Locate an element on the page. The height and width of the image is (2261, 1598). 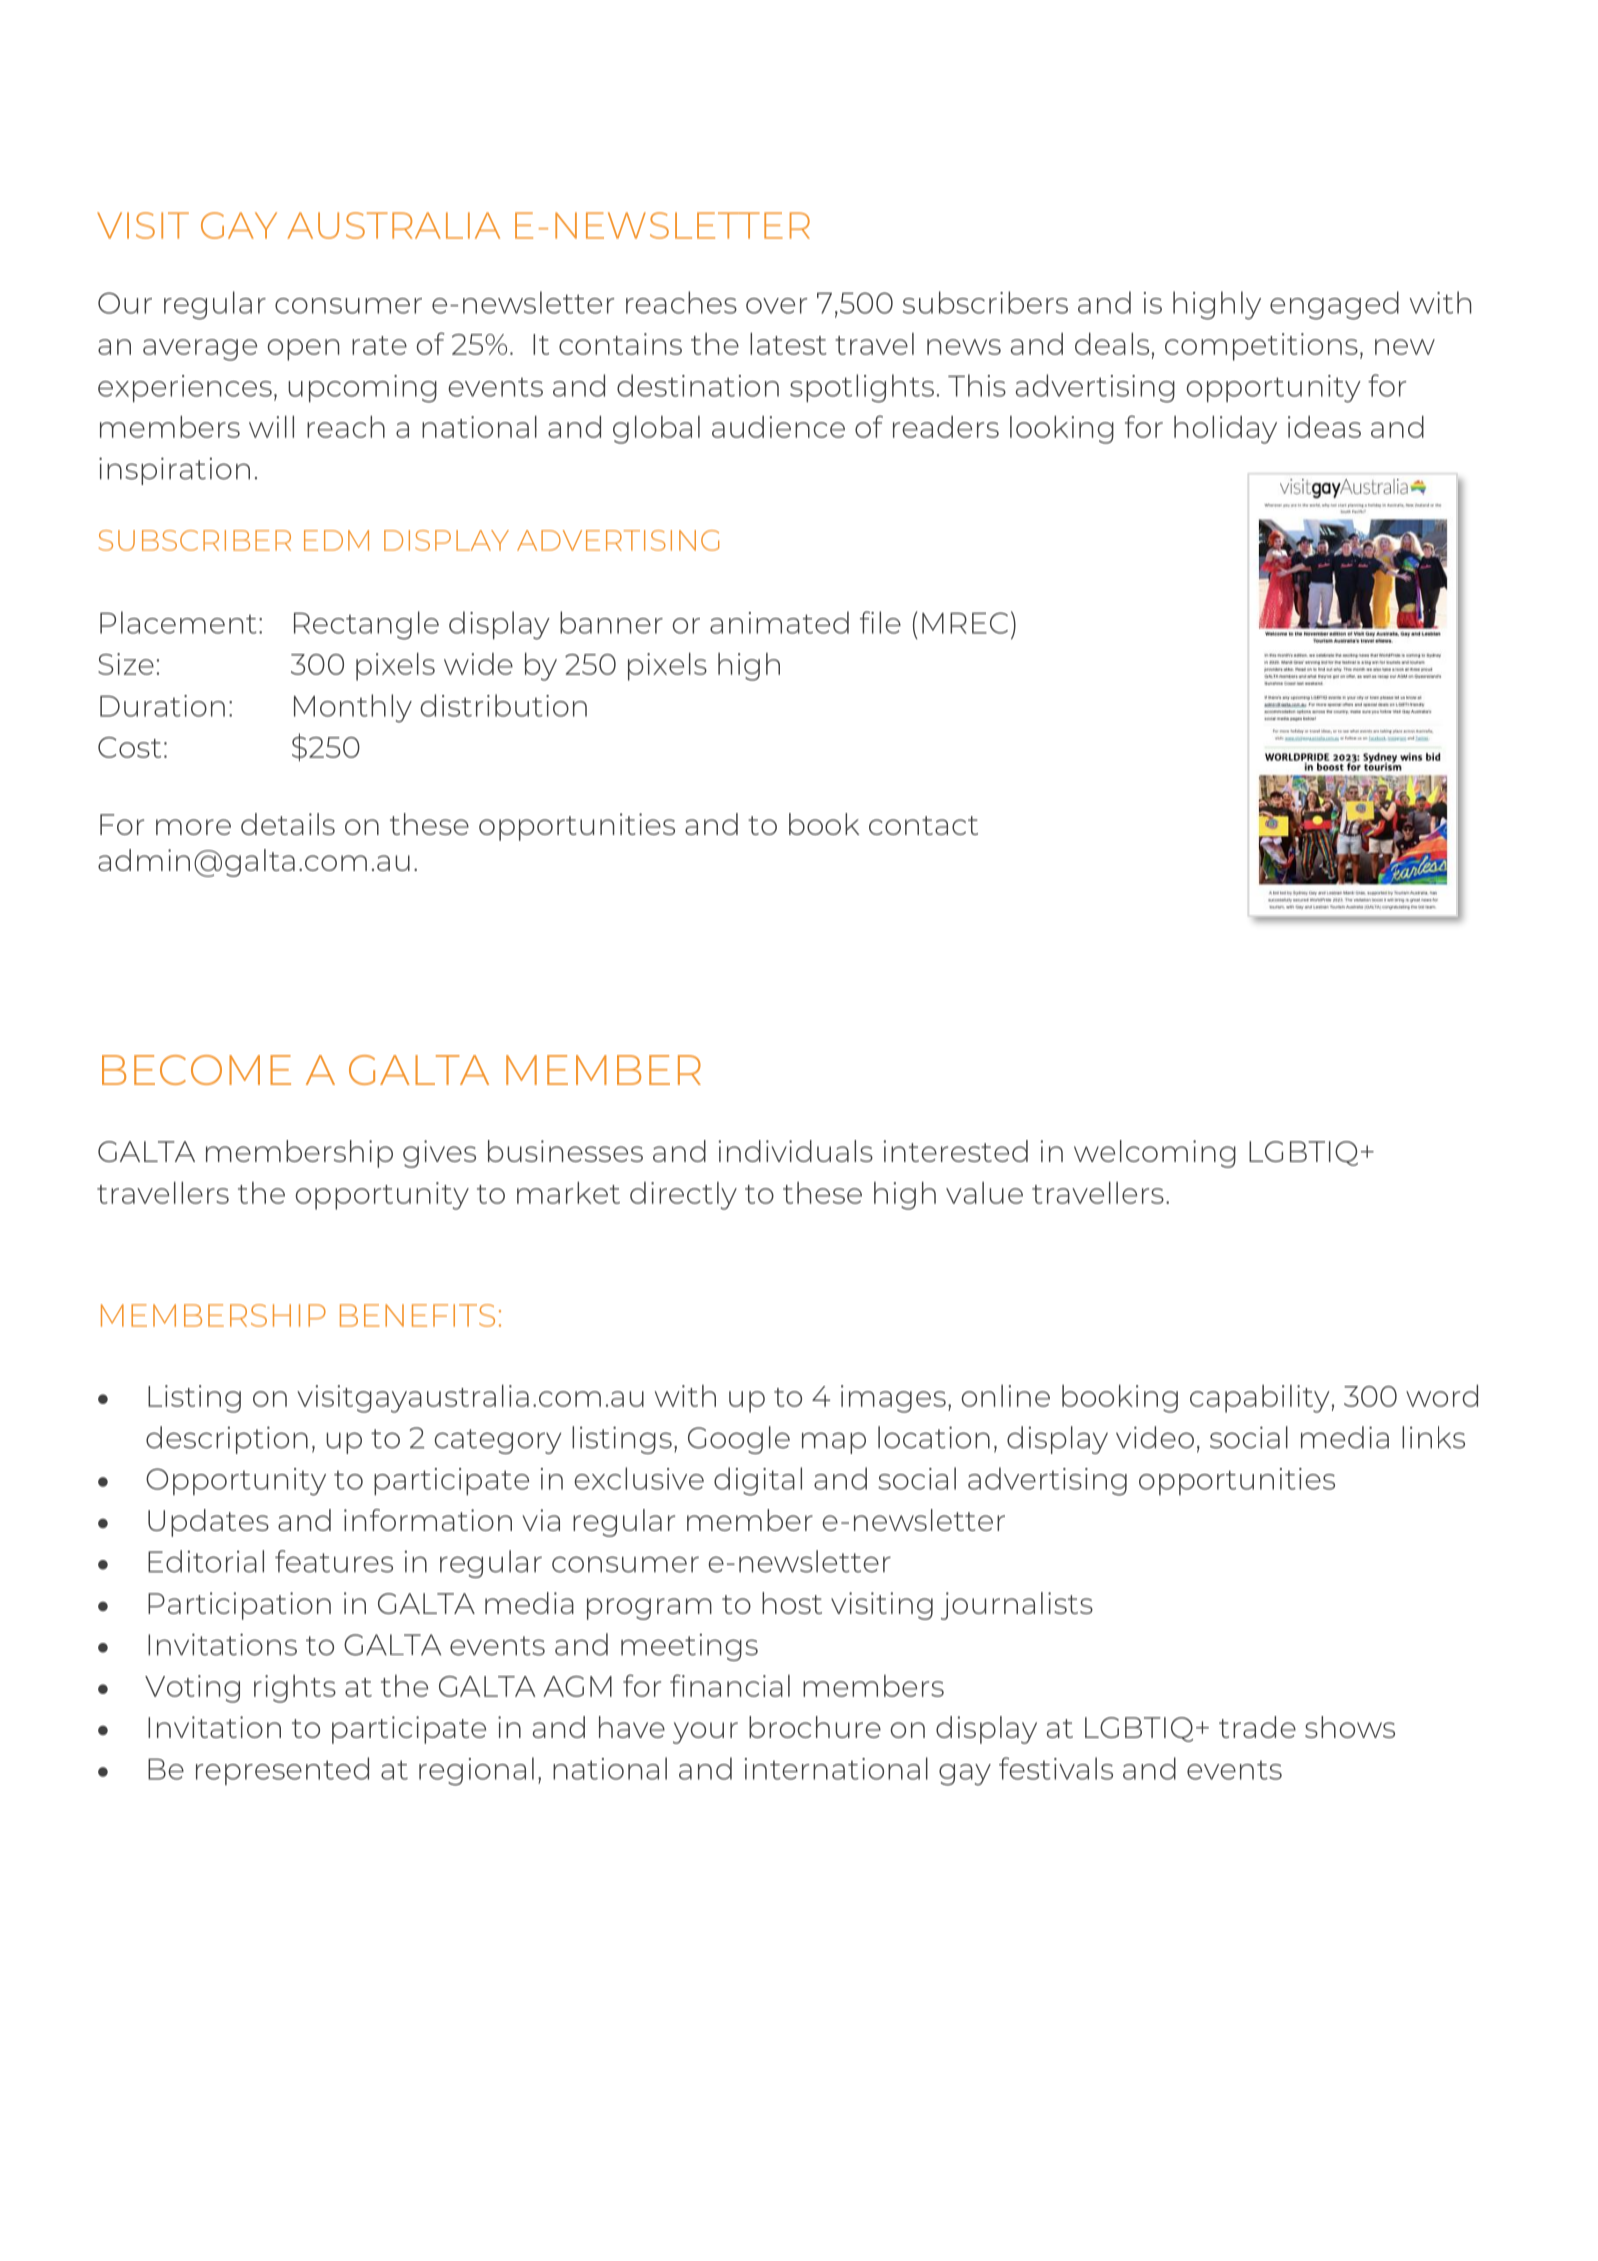
BECOME is located at coordinates (196, 1070).
